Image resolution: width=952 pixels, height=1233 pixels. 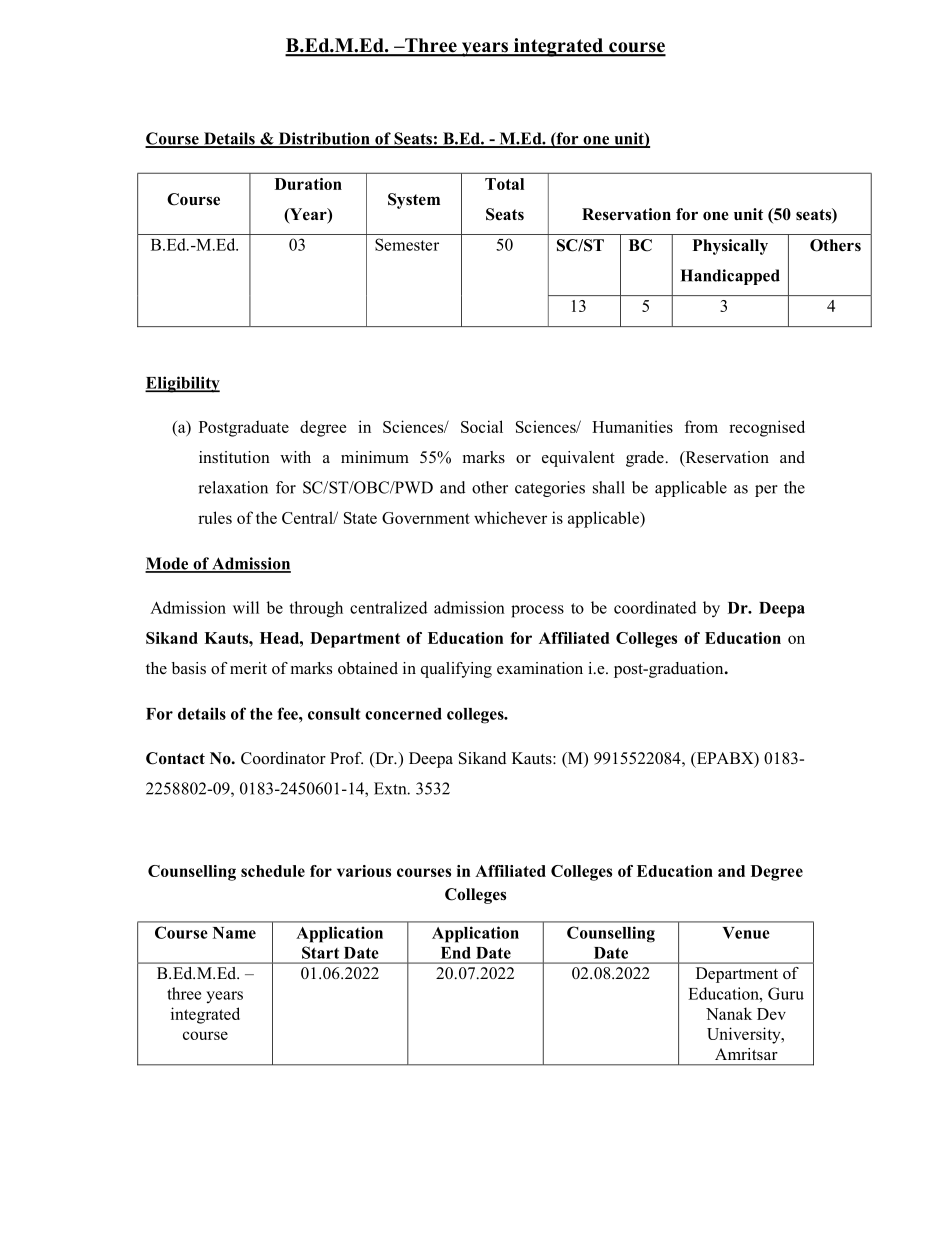 What do you see at coordinates (364, 871) in the page?
I see `various` at bounding box center [364, 871].
